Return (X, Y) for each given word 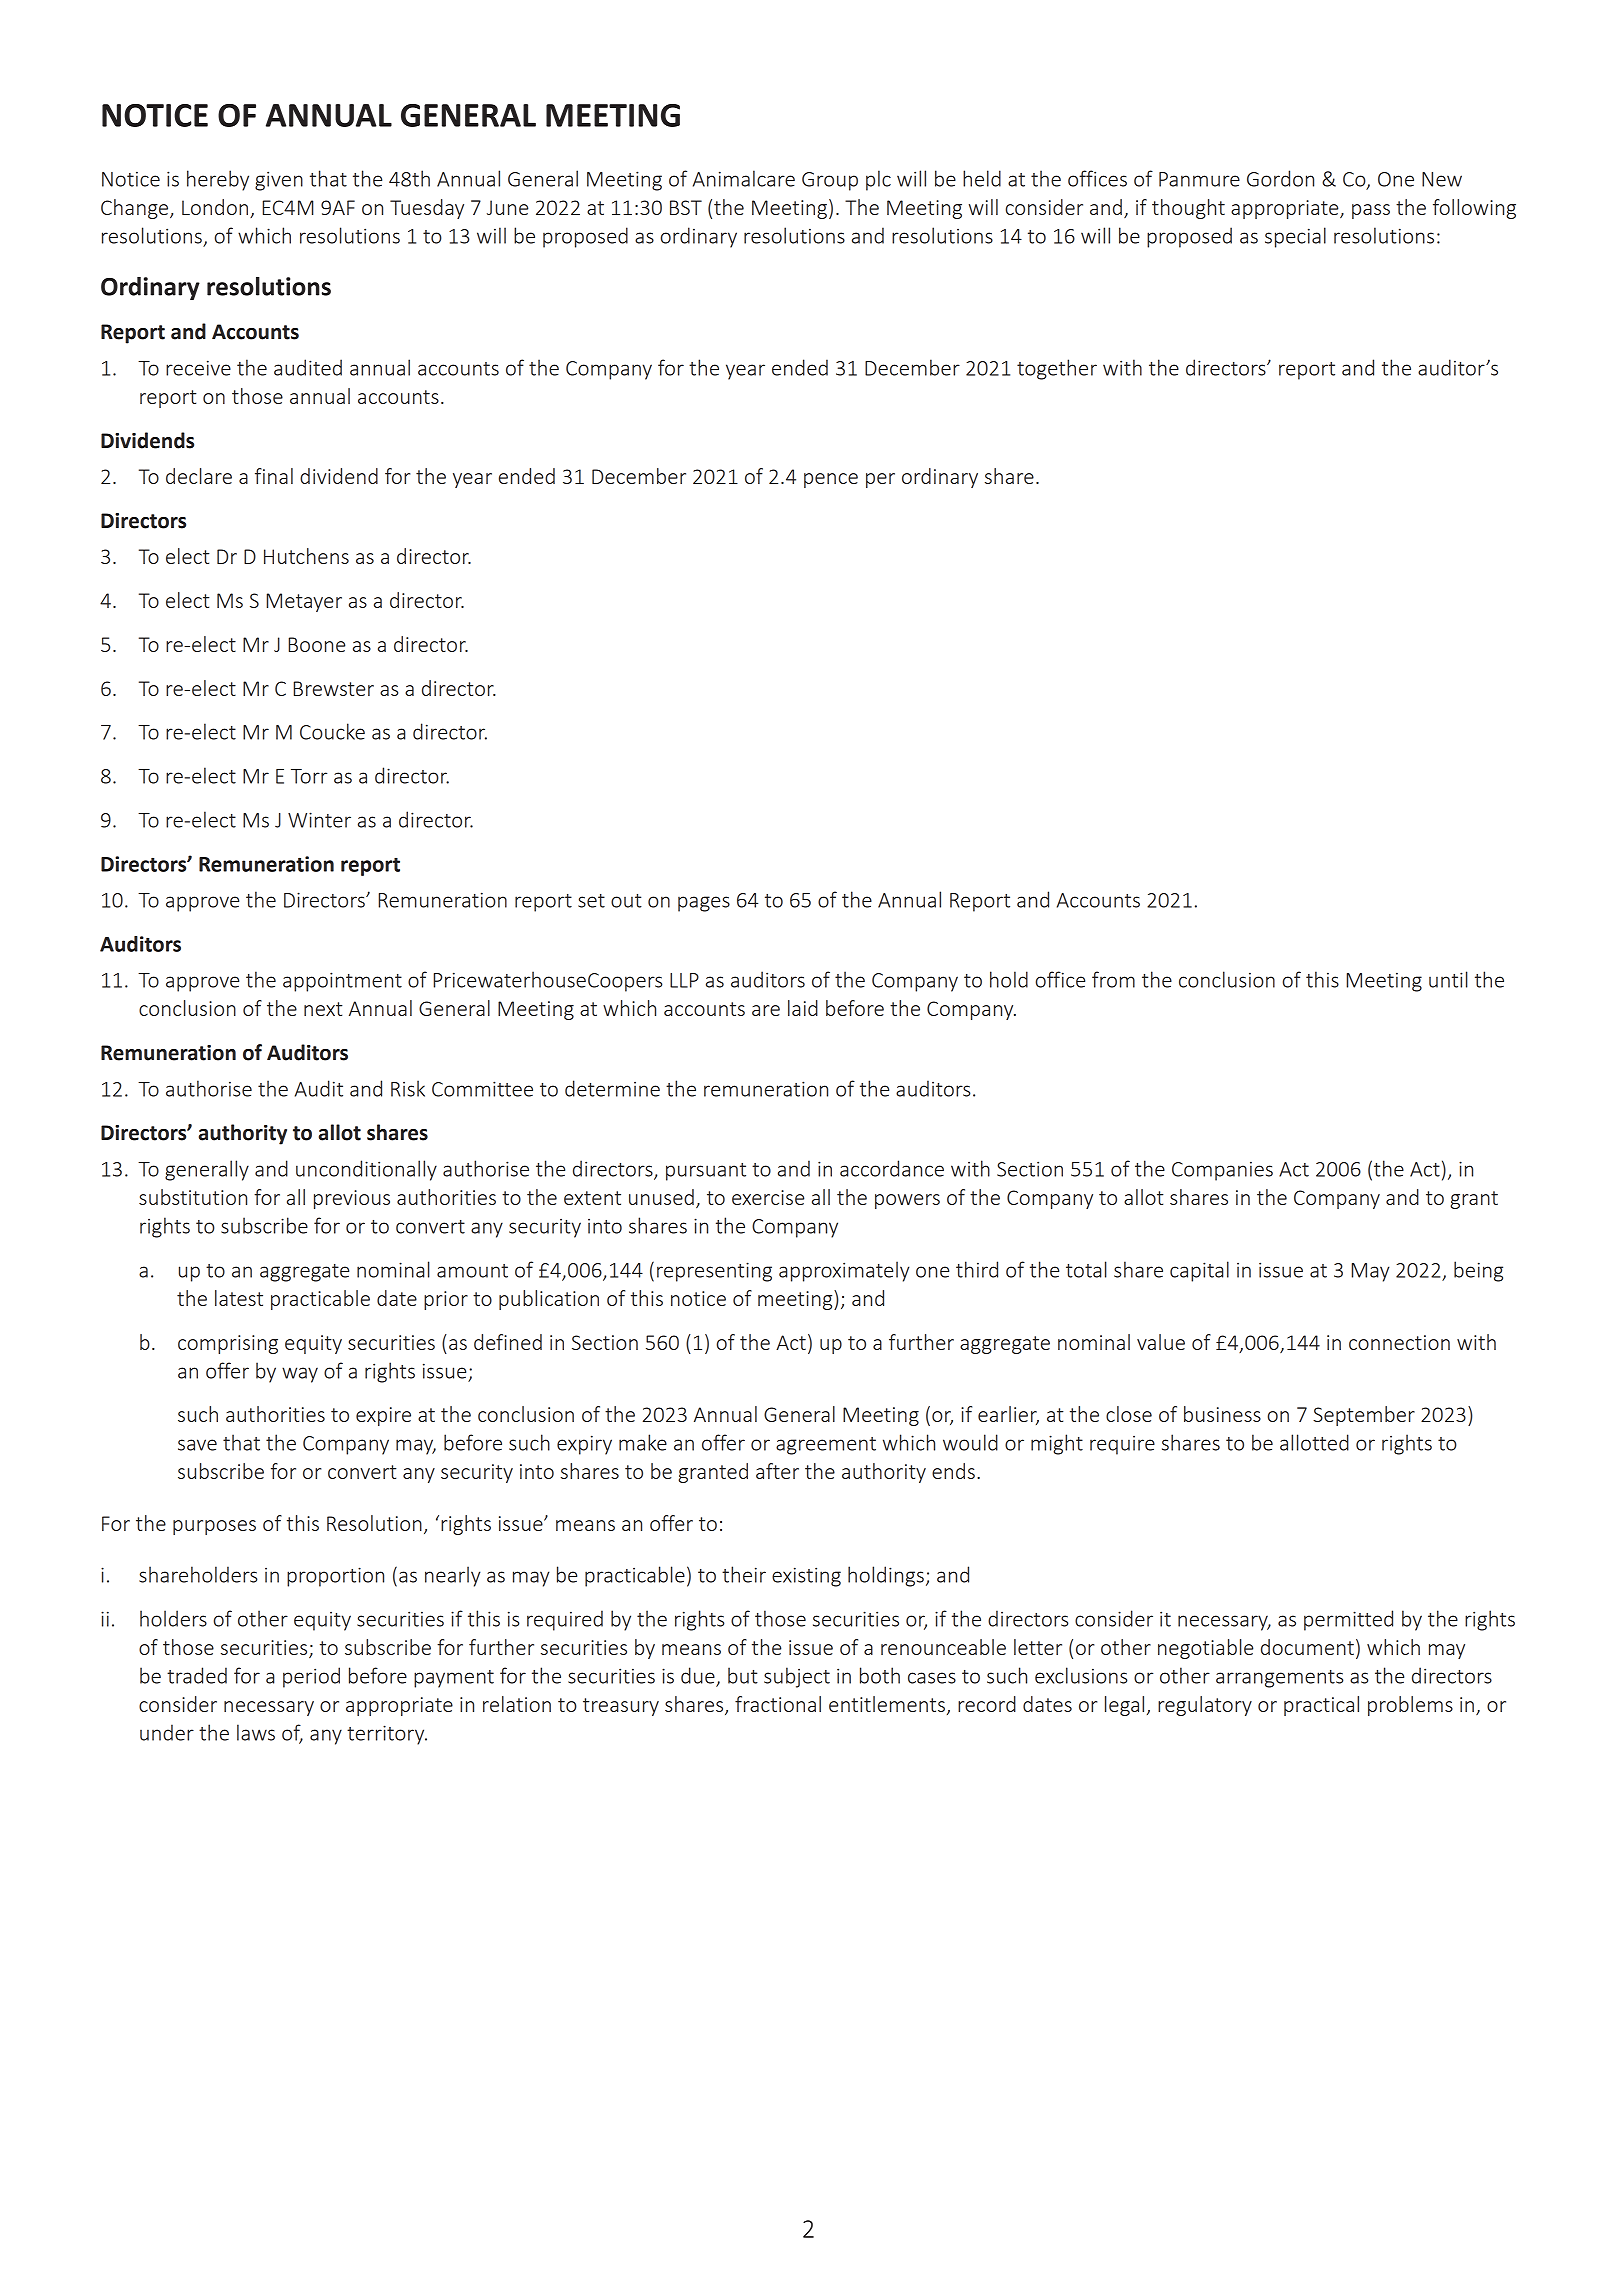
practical (1321, 1706)
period (311, 1677)
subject (797, 1677)
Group (830, 181)
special (1295, 237)
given (279, 181)
